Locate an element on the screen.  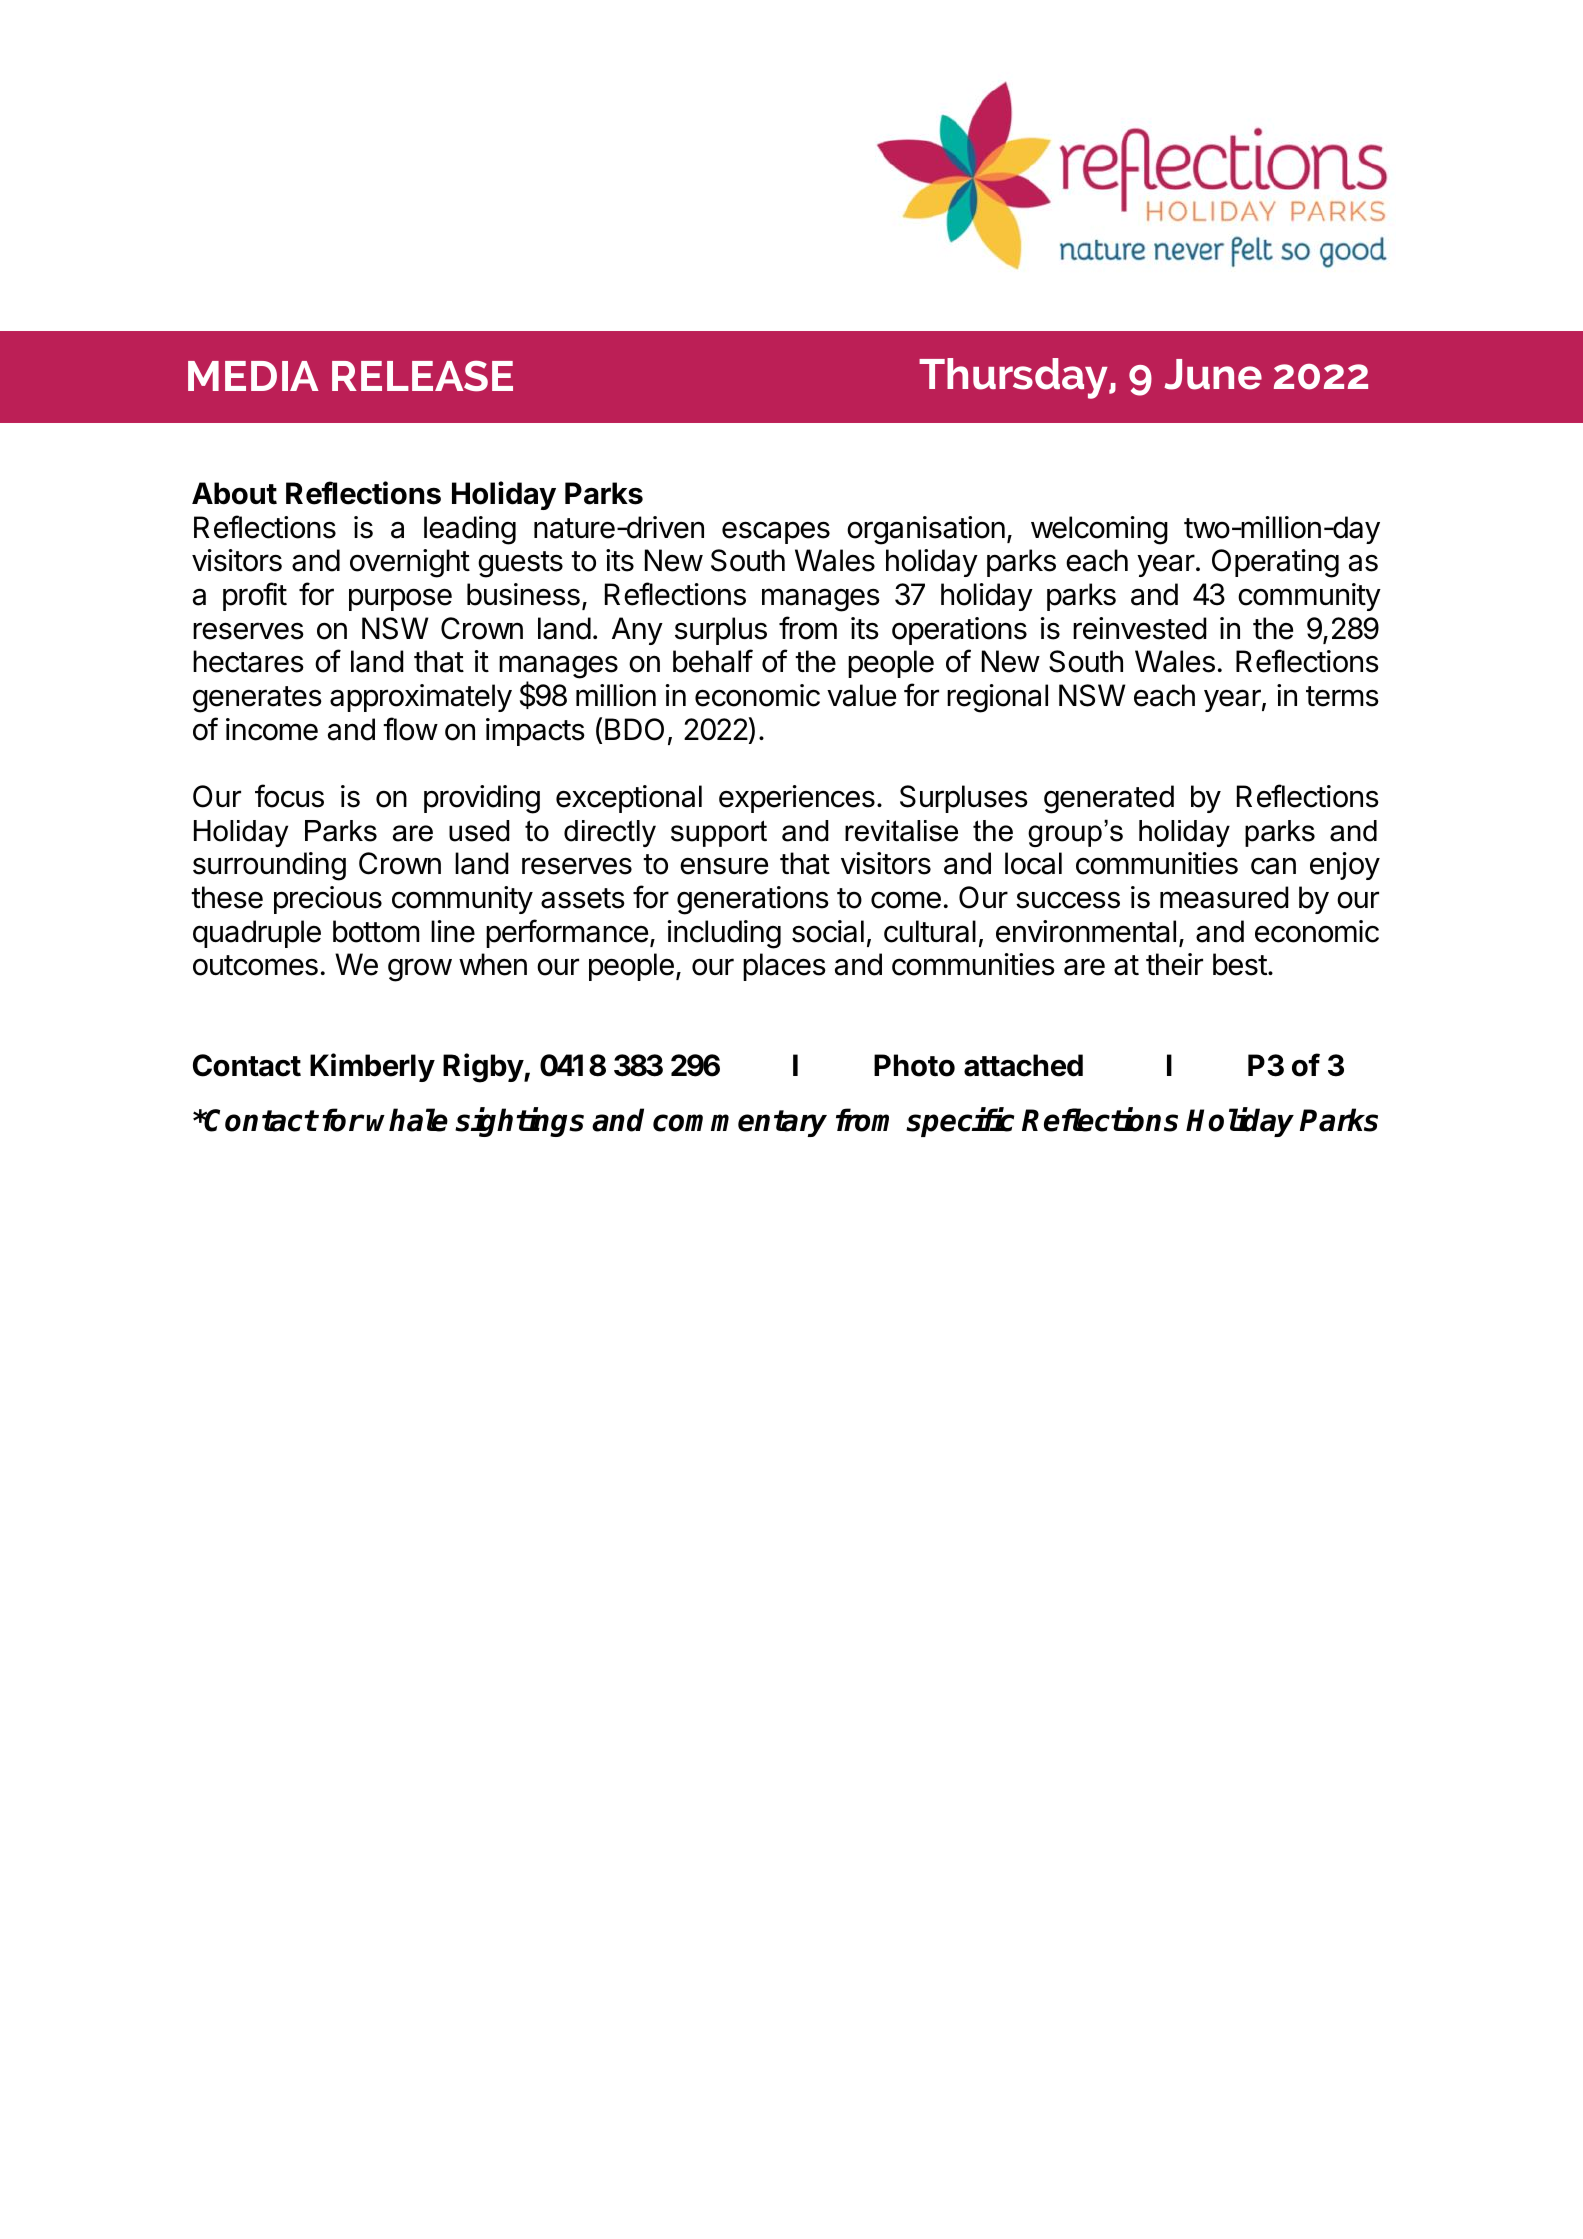
reinvested is located at coordinates (1140, 628).
